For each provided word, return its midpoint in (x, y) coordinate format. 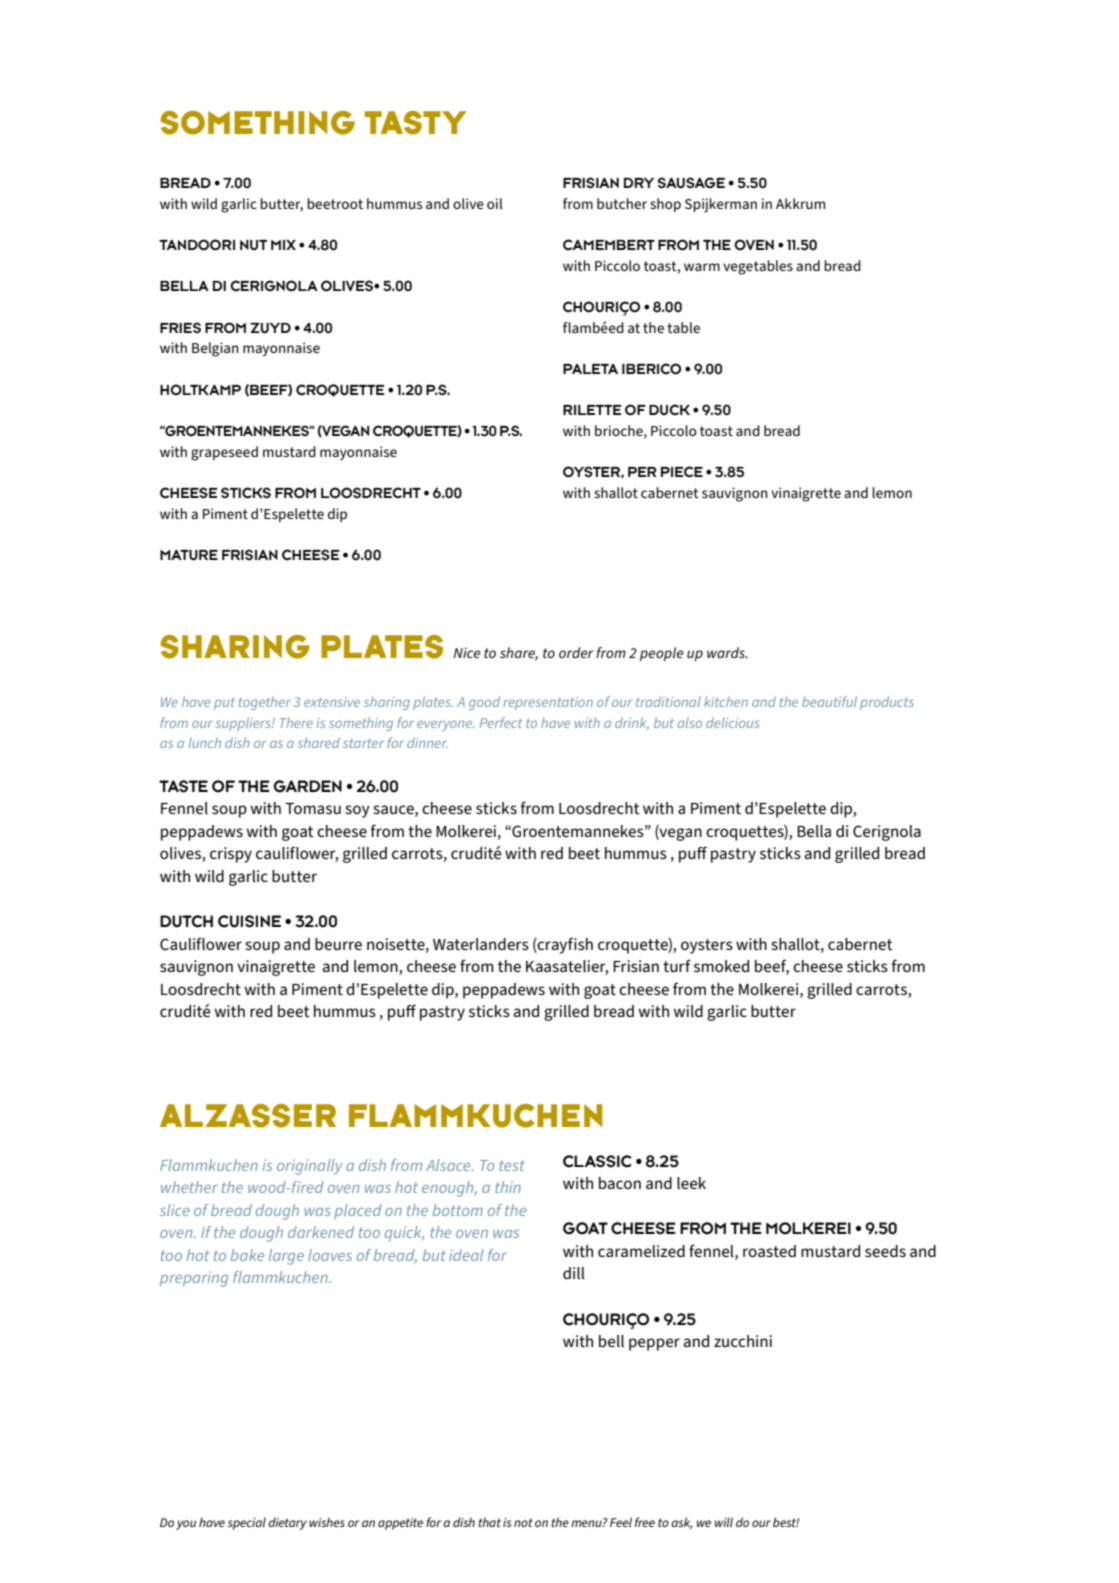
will (724, 1522)
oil (495, 203)
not (523, 1522)
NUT (253, 245)
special (247, 1523)
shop (665, 205)
